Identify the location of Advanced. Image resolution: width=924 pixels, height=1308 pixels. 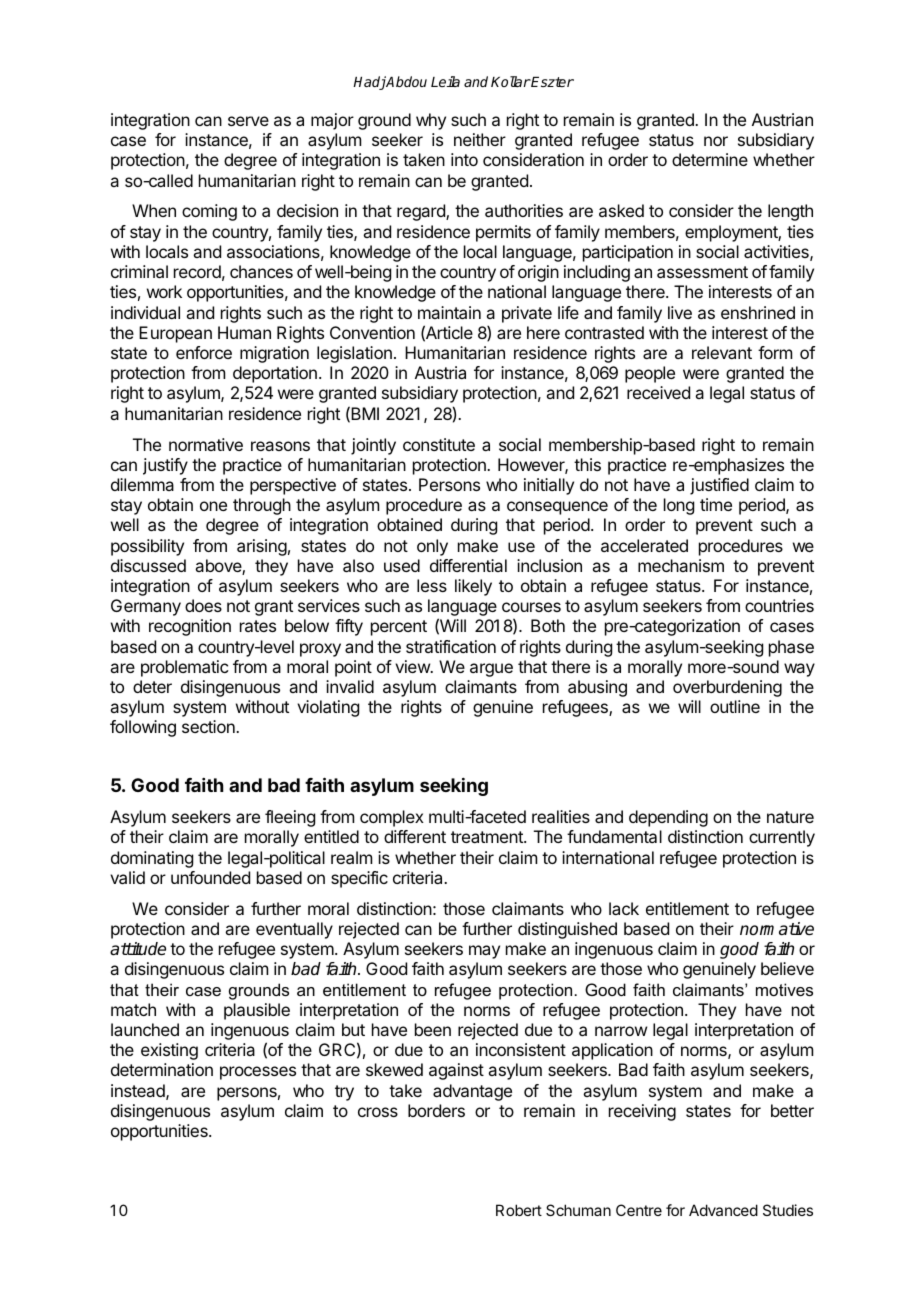
(723, 1210).
